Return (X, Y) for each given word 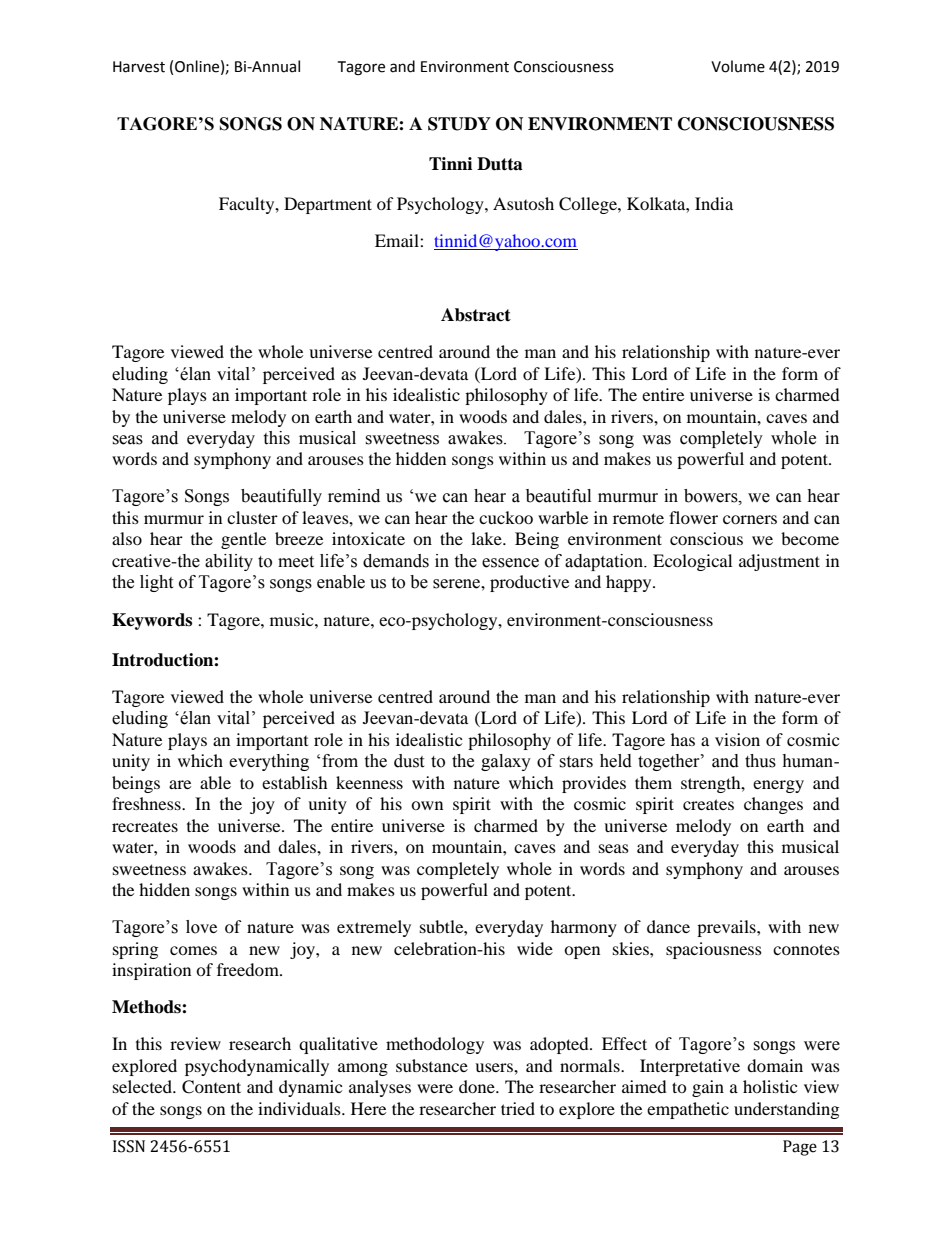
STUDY (459, 124)
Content (211, 1087)
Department (328, 205)
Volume (738, 66)
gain (708, 1088)
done (478, 1086)
